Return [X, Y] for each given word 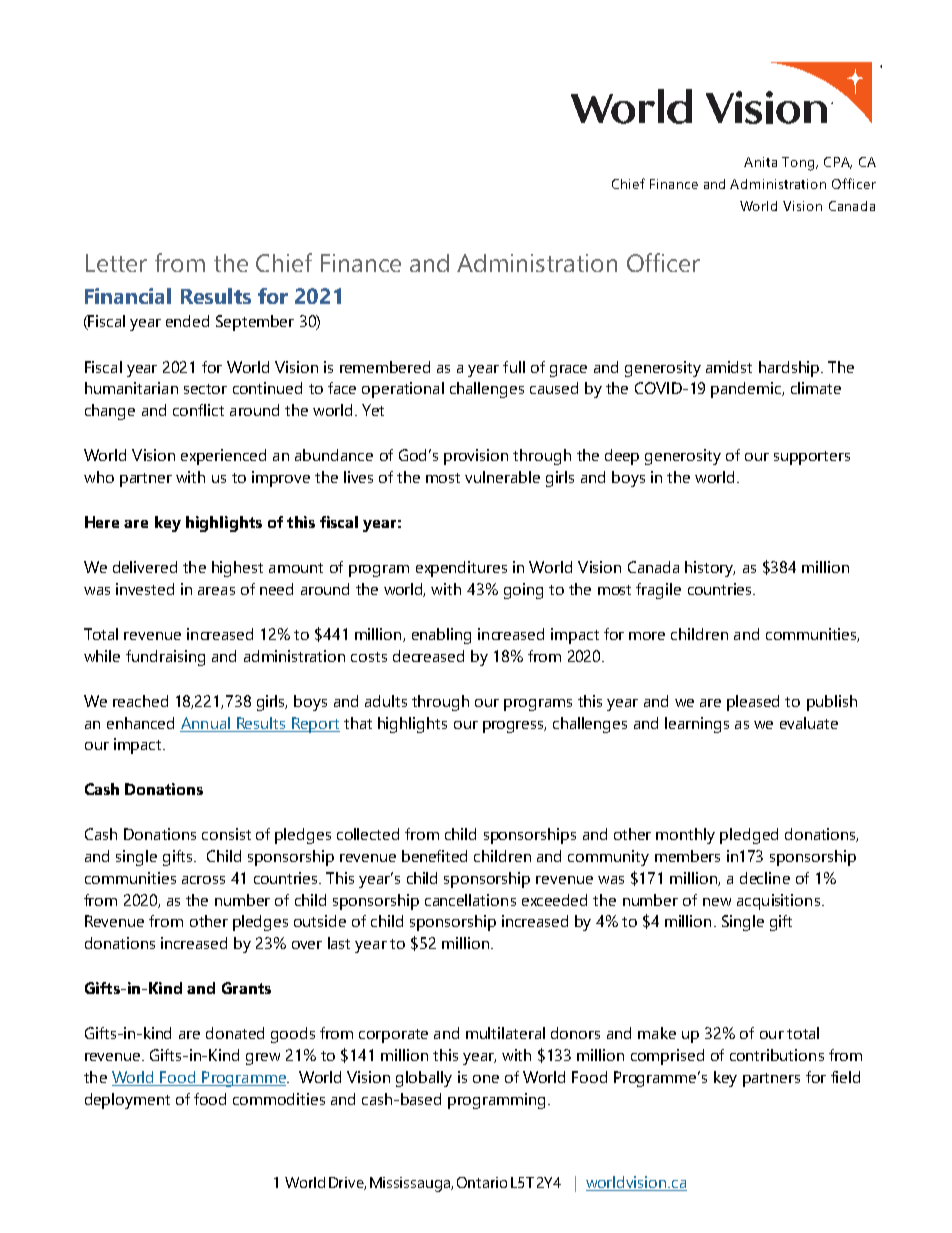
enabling [441, 636]
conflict [198, 410]
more [647, 636]
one [486, 1079]
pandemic [747, 390]
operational [403, 390]
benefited [434, 856]
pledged [749, 836]
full [514, 367]
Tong [799, 164]
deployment [127, 1101]
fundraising [165, 658]
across [203, 880]
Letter [116, 263]
